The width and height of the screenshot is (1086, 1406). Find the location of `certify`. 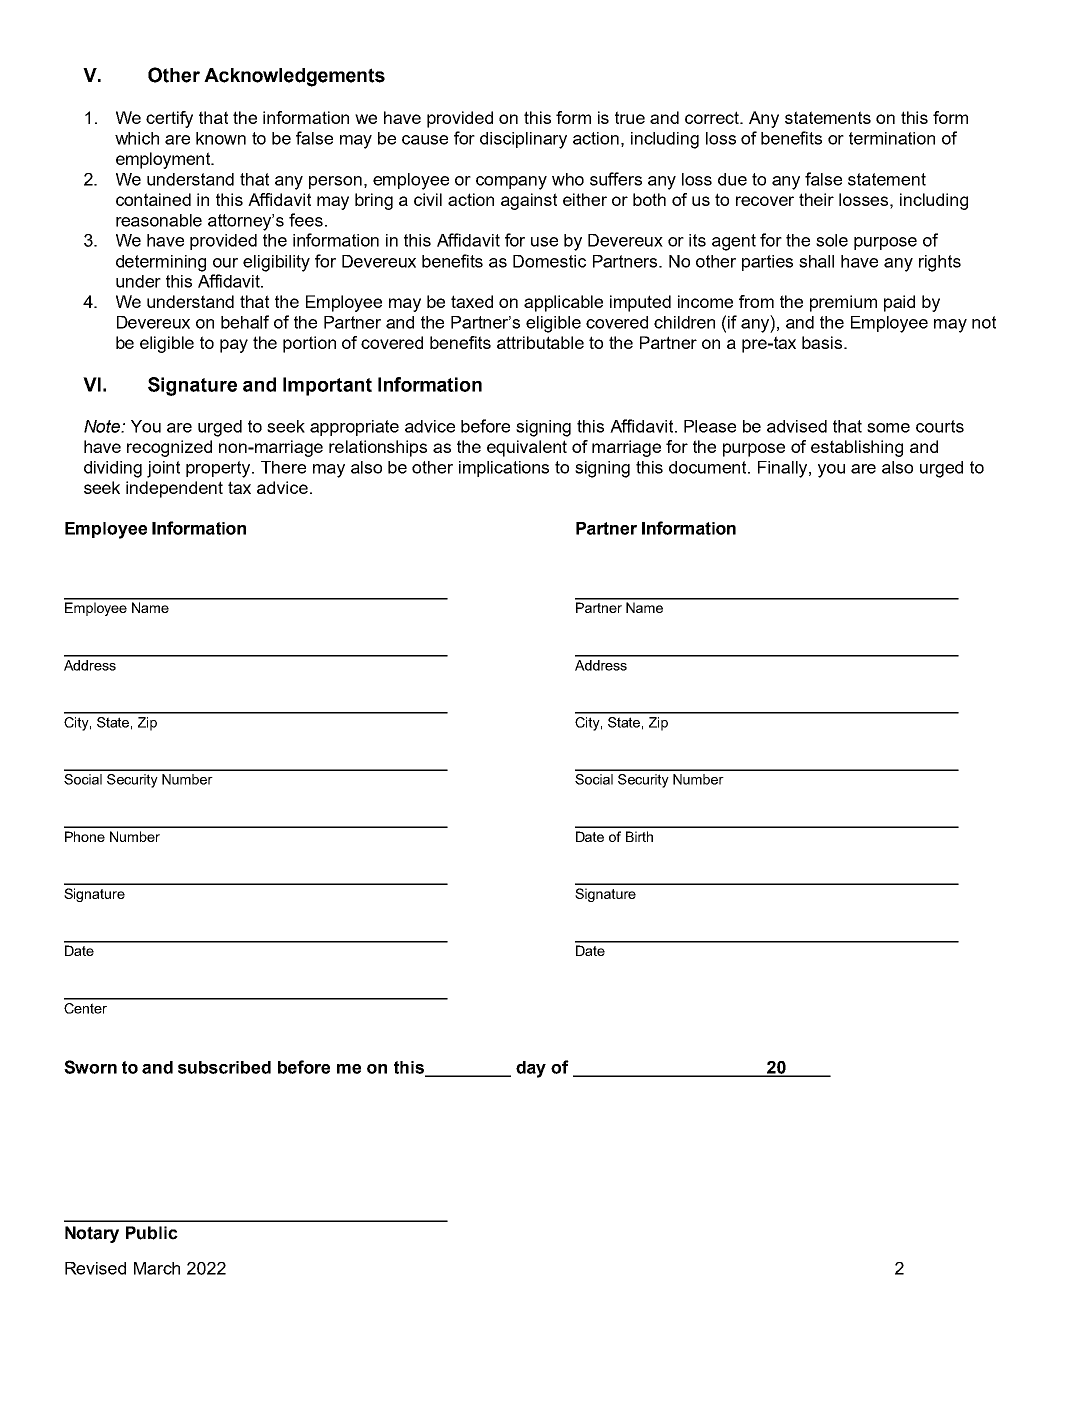

certify is located at coordinates (169, 119).
